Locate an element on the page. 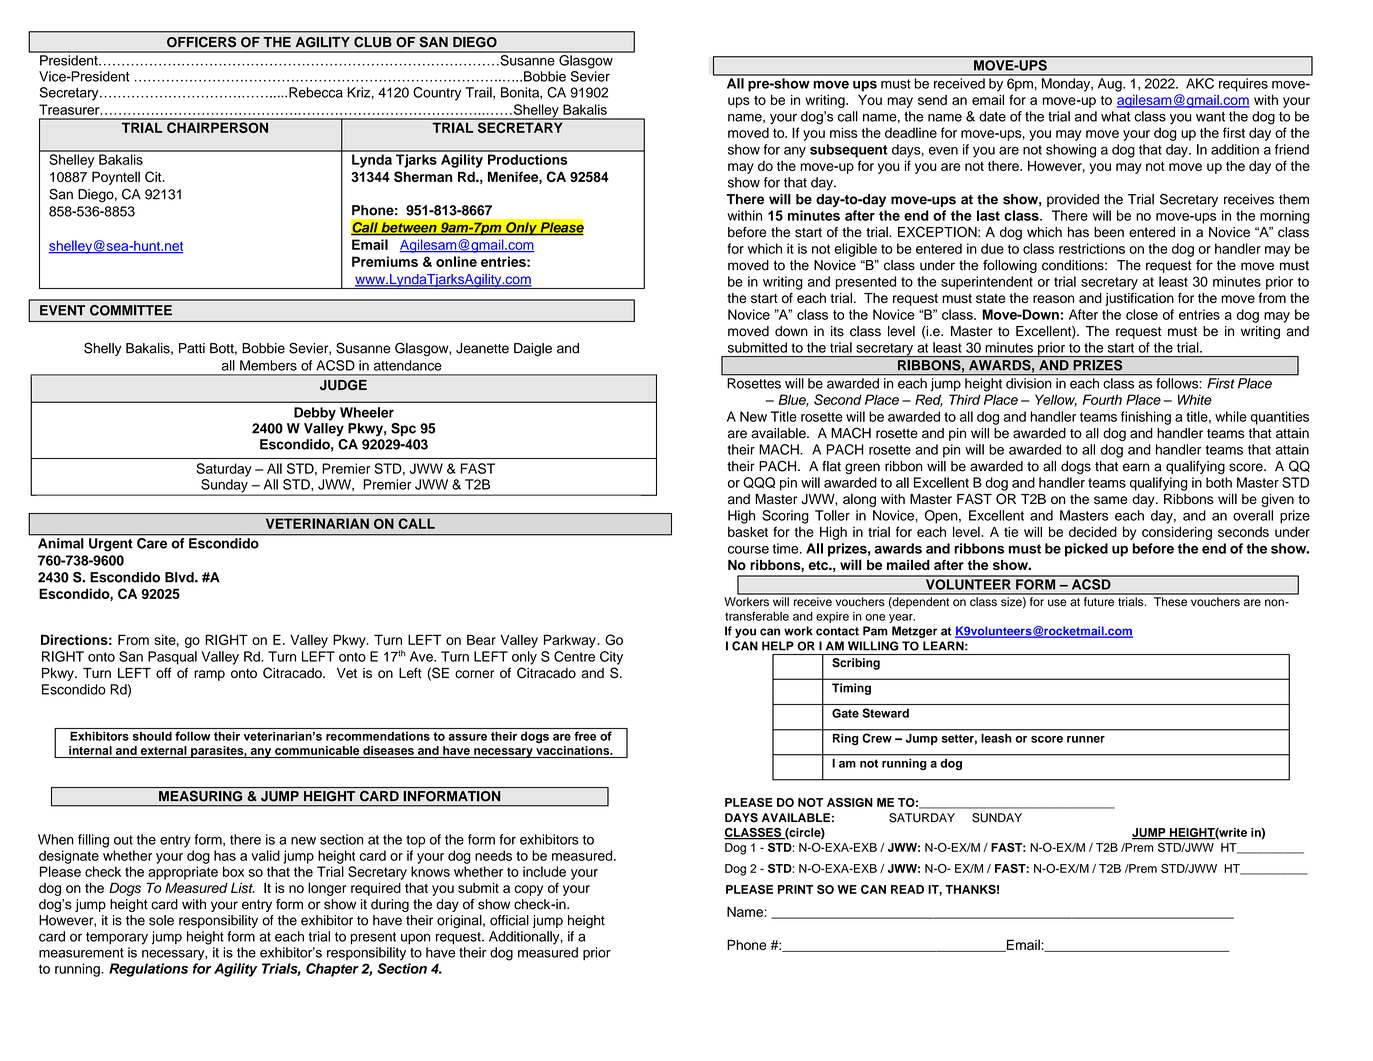 This page has width=1373, height=1061. miss is located at coordinates (844, 132).
